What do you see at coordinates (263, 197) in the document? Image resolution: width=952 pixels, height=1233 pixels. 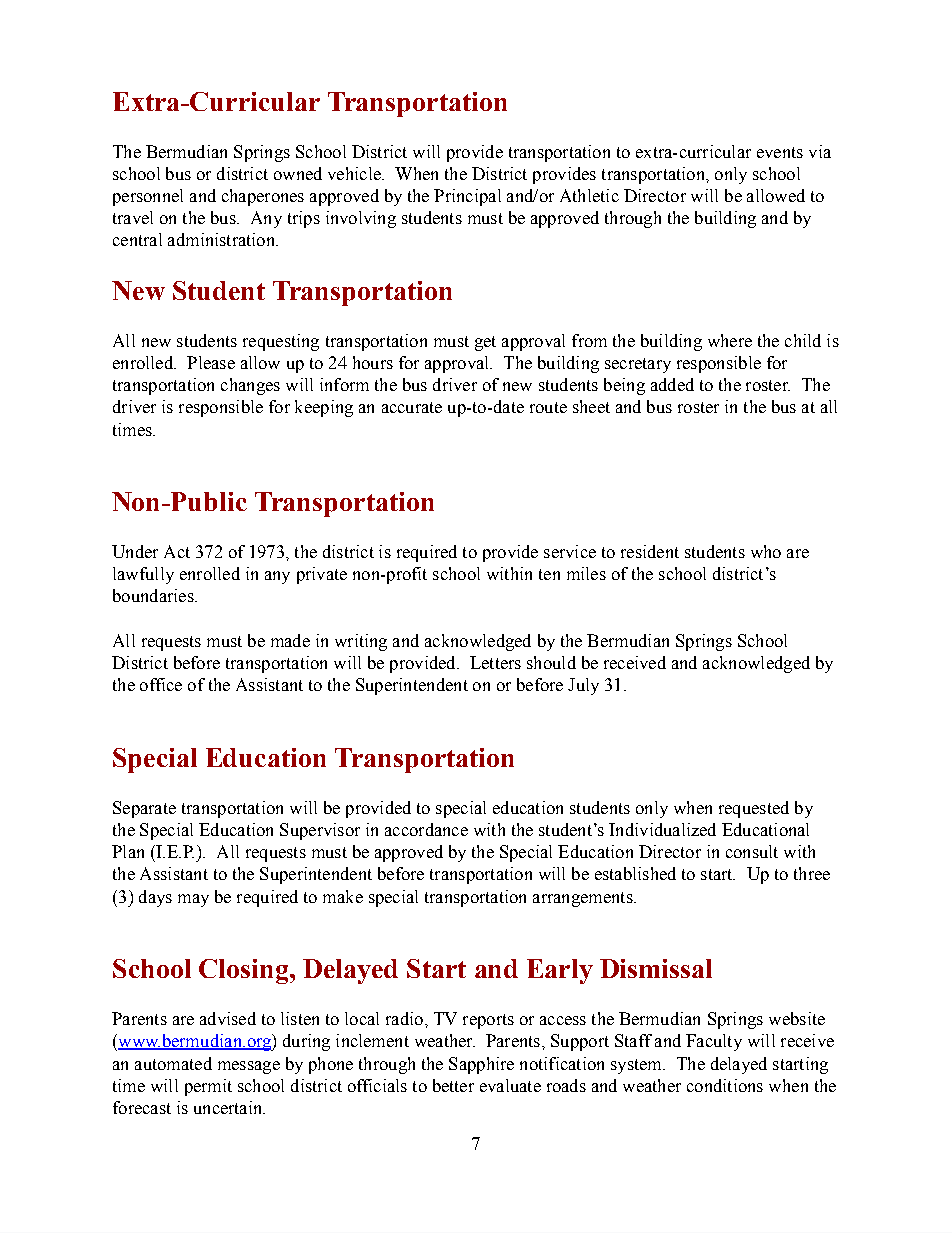 I see `chaperones` at bounding box center [263, 197].
